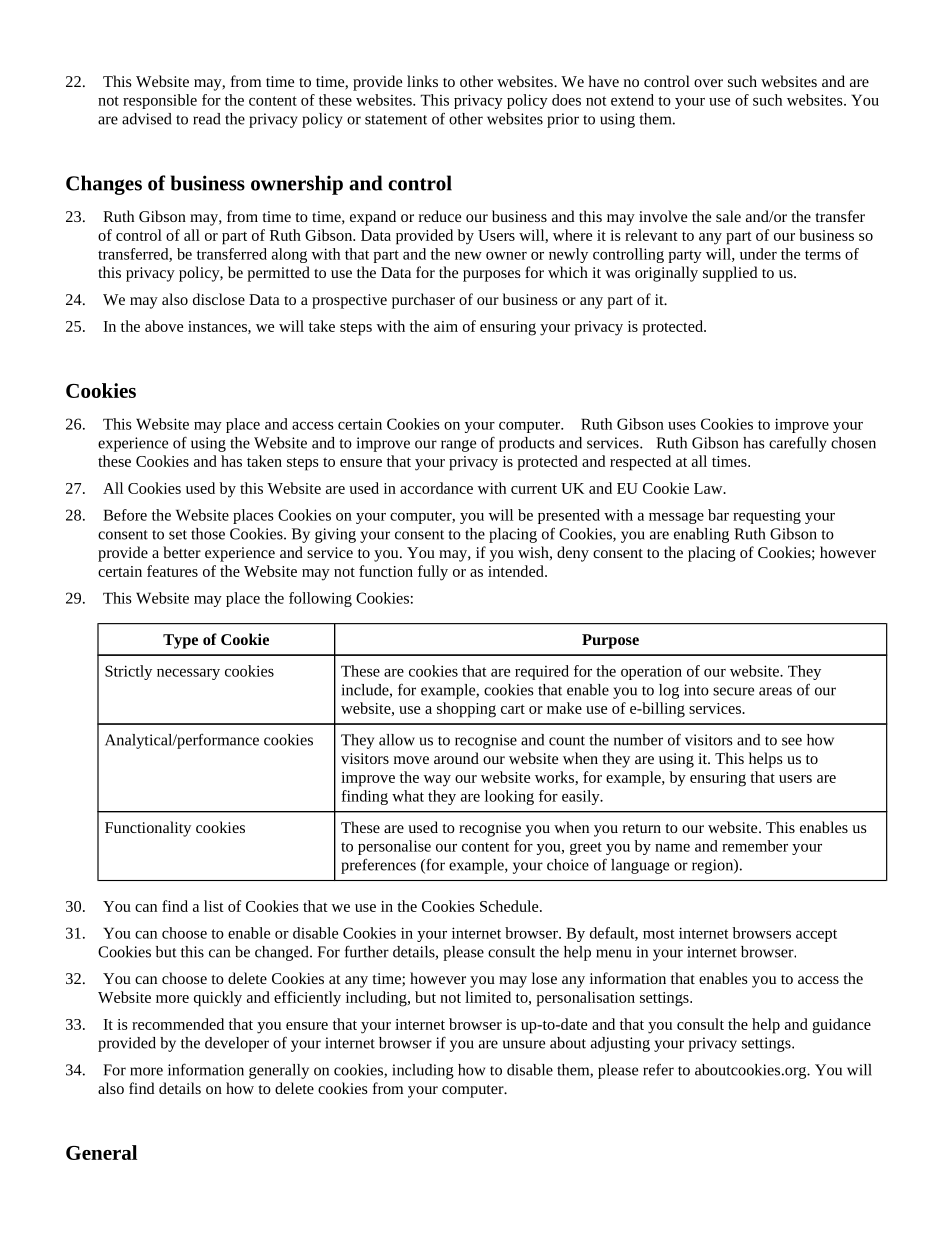  Describe the element at coordinates (517, 571) in the screenshot. I see `intended` at that location.
